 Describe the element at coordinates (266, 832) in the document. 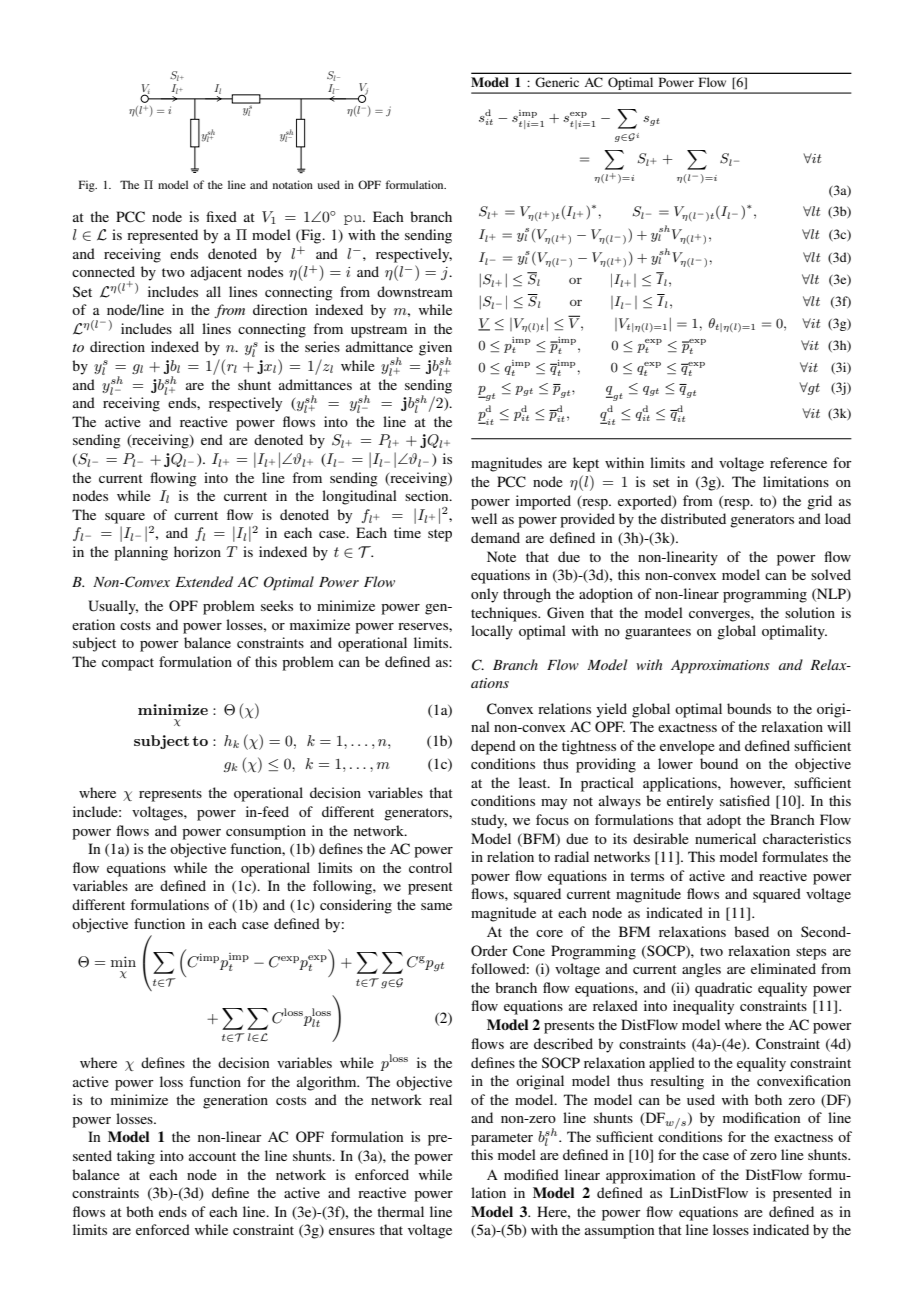

I see `consumption` at that location.
